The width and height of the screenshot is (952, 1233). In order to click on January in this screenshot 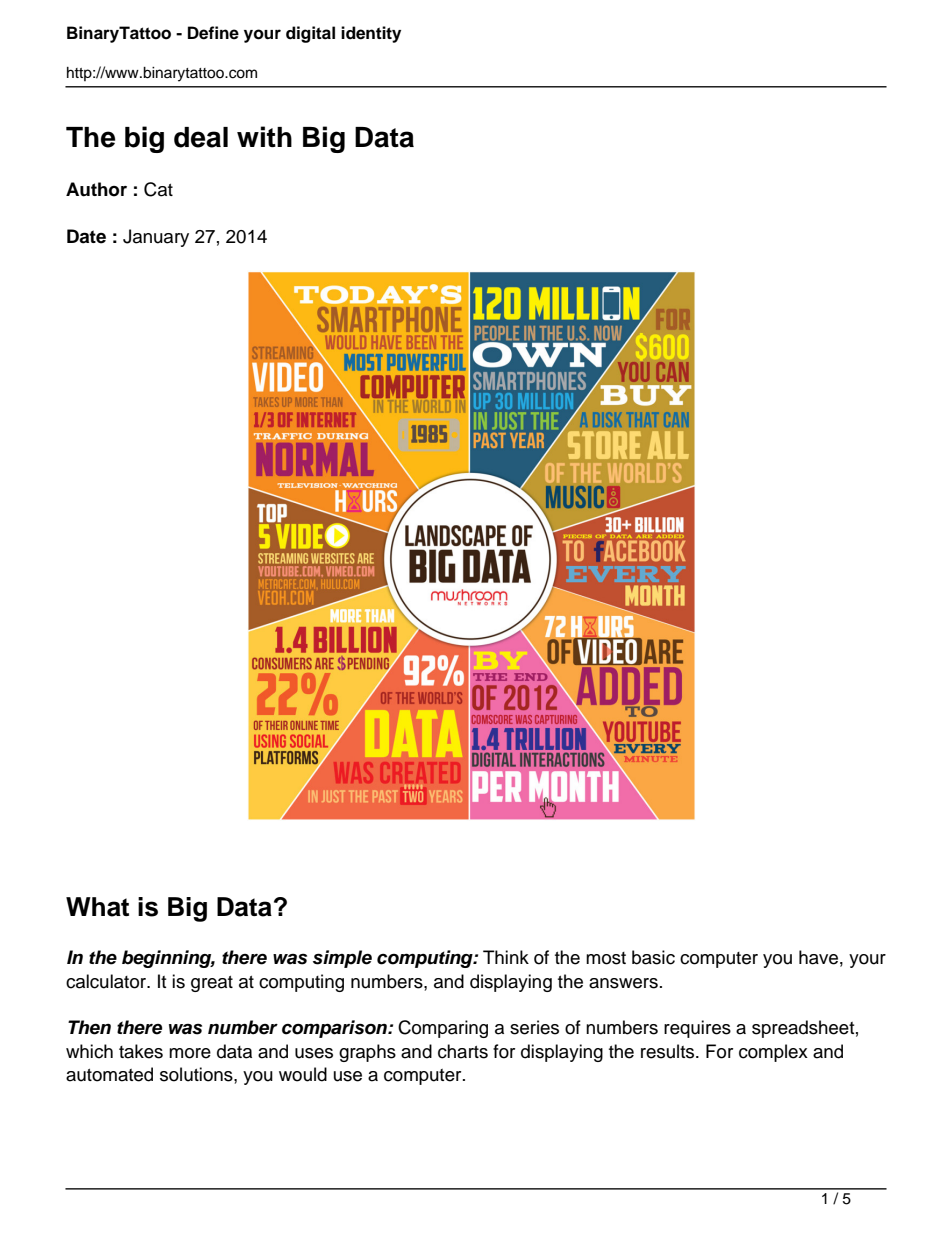, I will do `click(156, 238)`.
